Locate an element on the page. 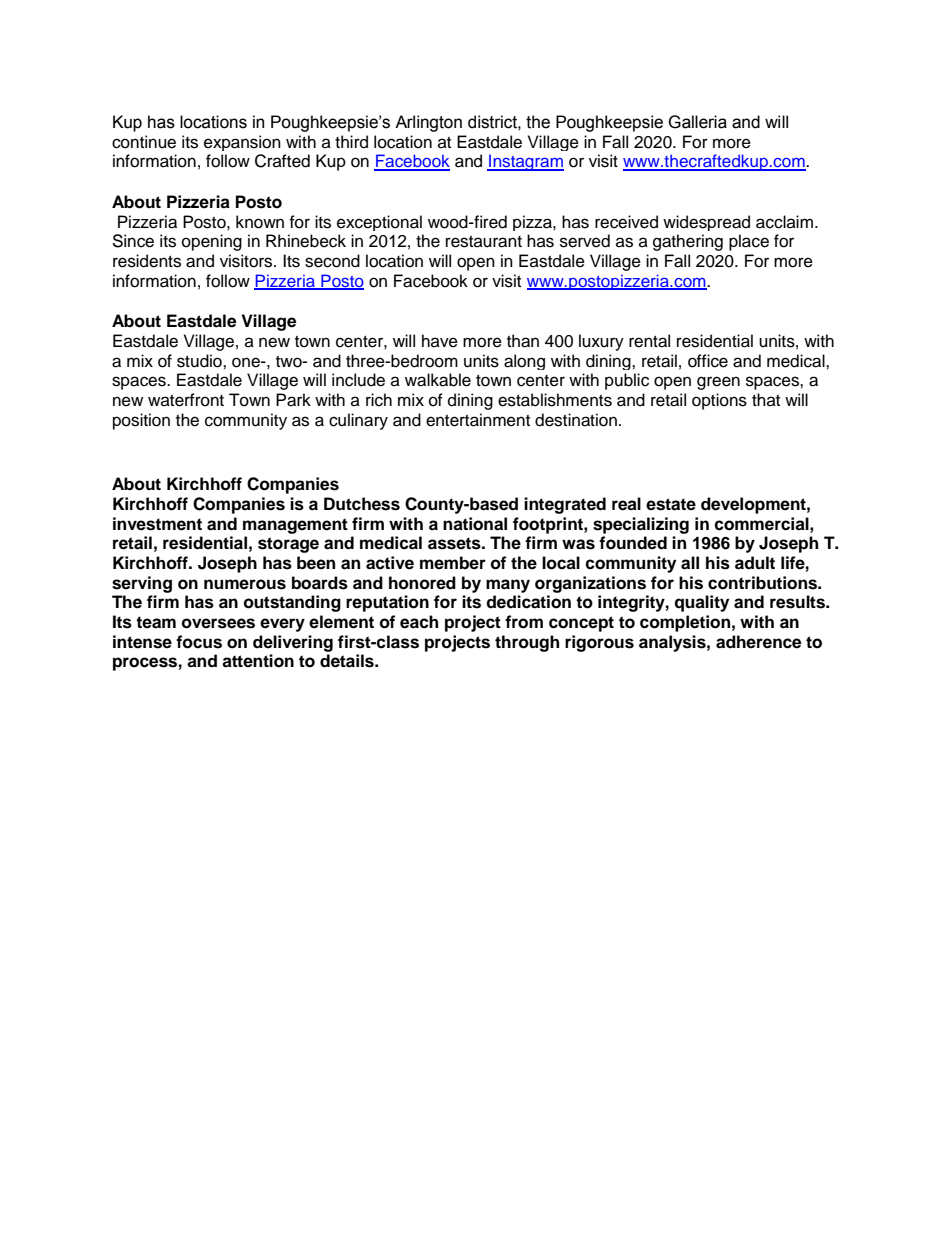 The width and height of the image is (952, 1233). Galleria is located at coordinates (697, 122).
